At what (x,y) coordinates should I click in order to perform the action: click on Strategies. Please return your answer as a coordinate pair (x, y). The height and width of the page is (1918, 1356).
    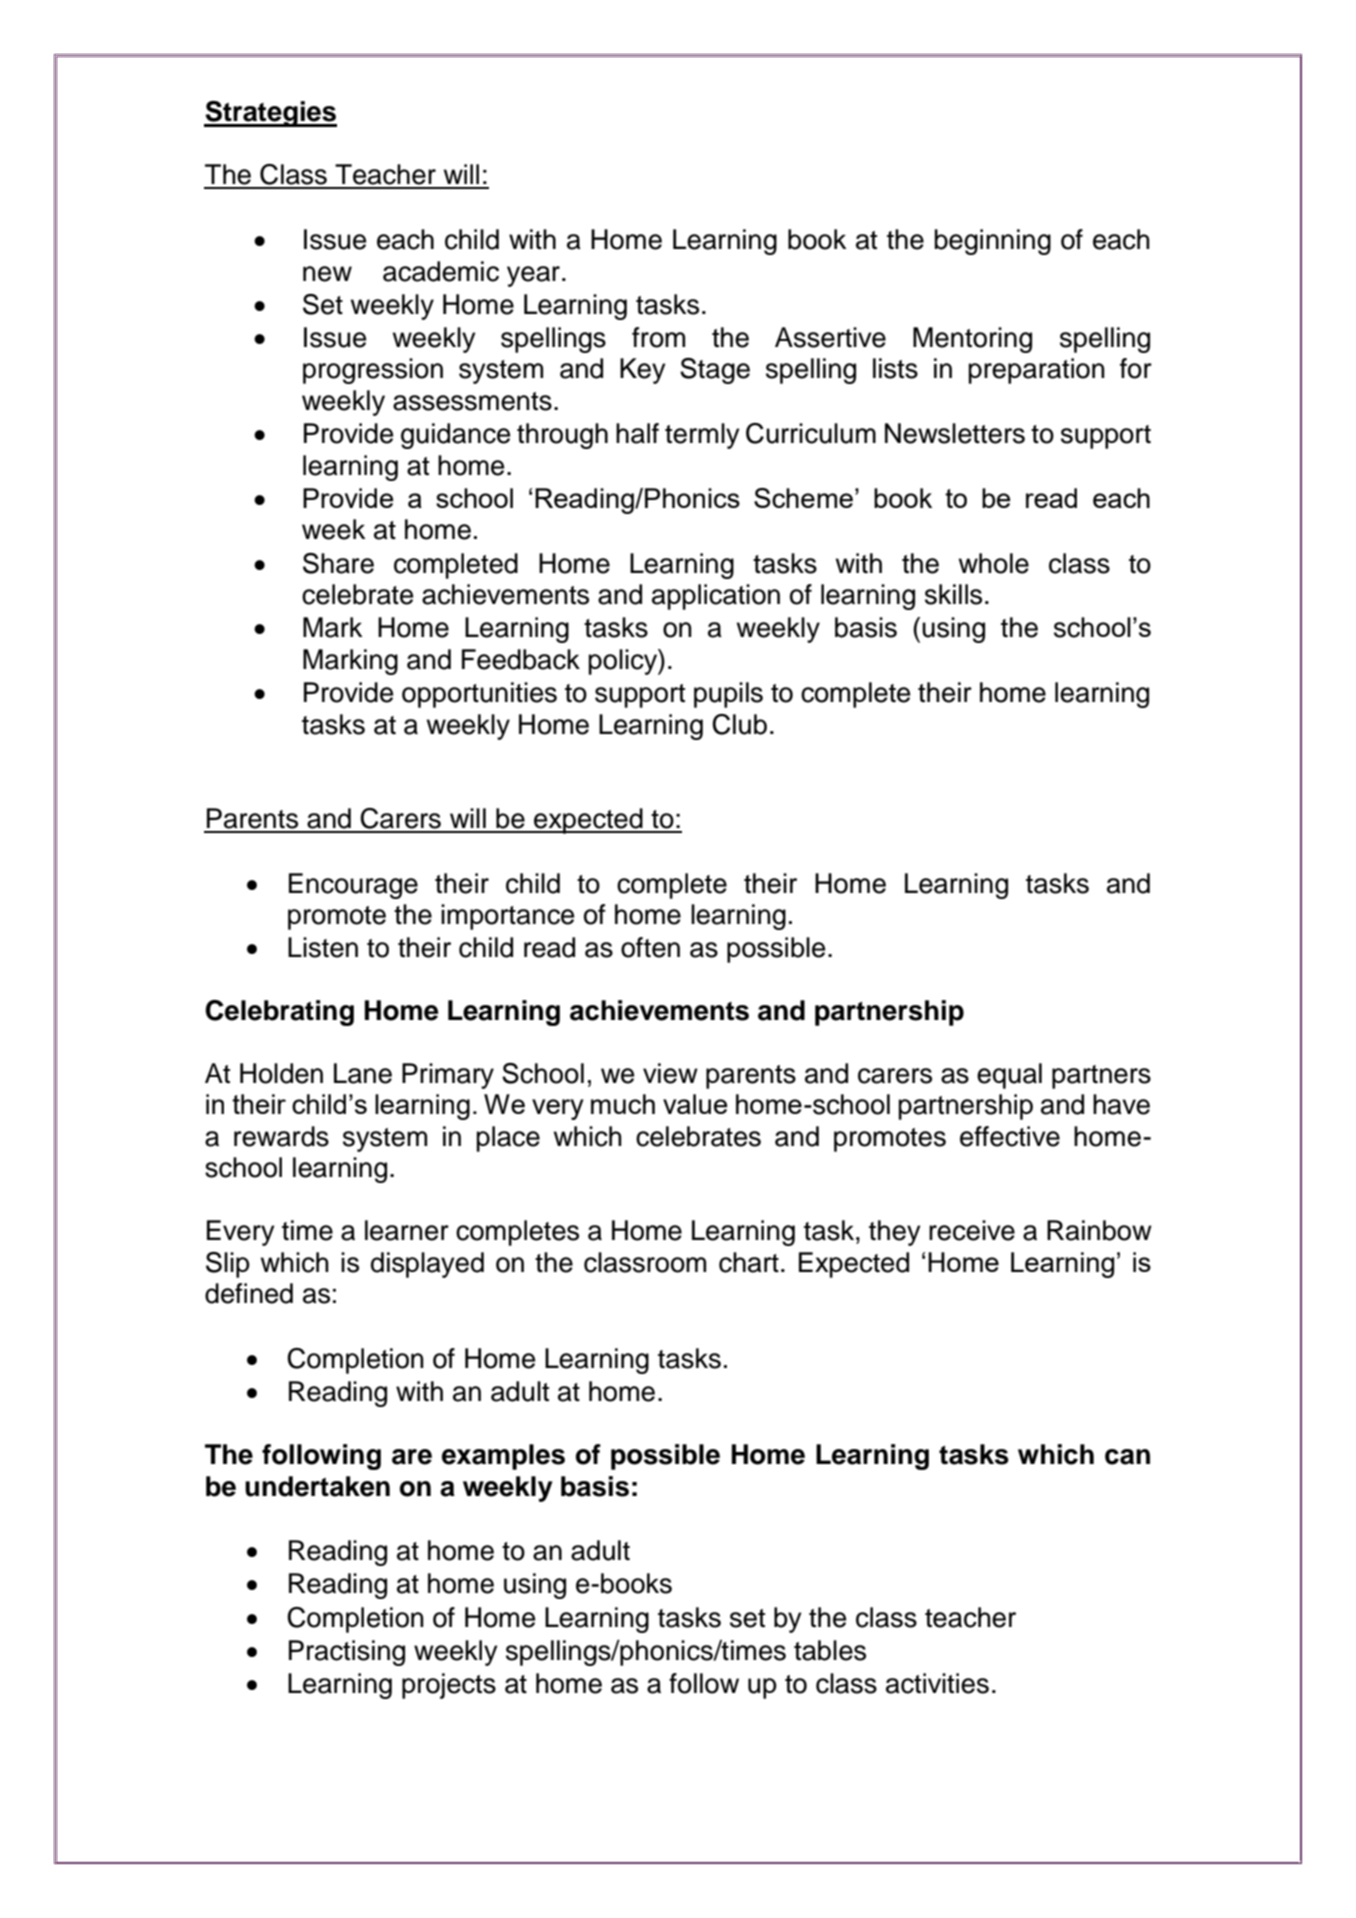
    Looking at the image, I should click on (270, 114).
